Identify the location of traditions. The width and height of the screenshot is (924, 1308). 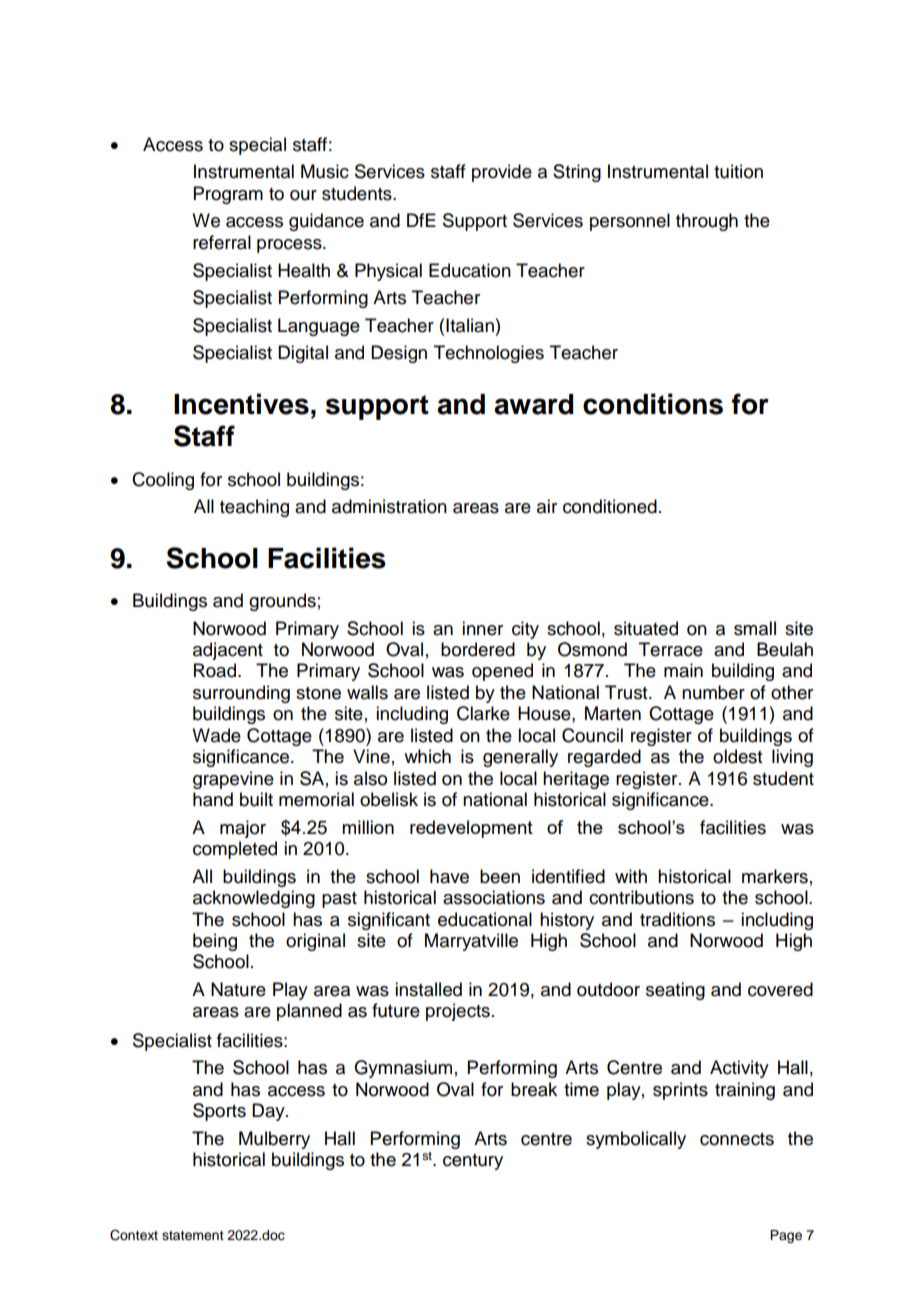
(677, 919).
